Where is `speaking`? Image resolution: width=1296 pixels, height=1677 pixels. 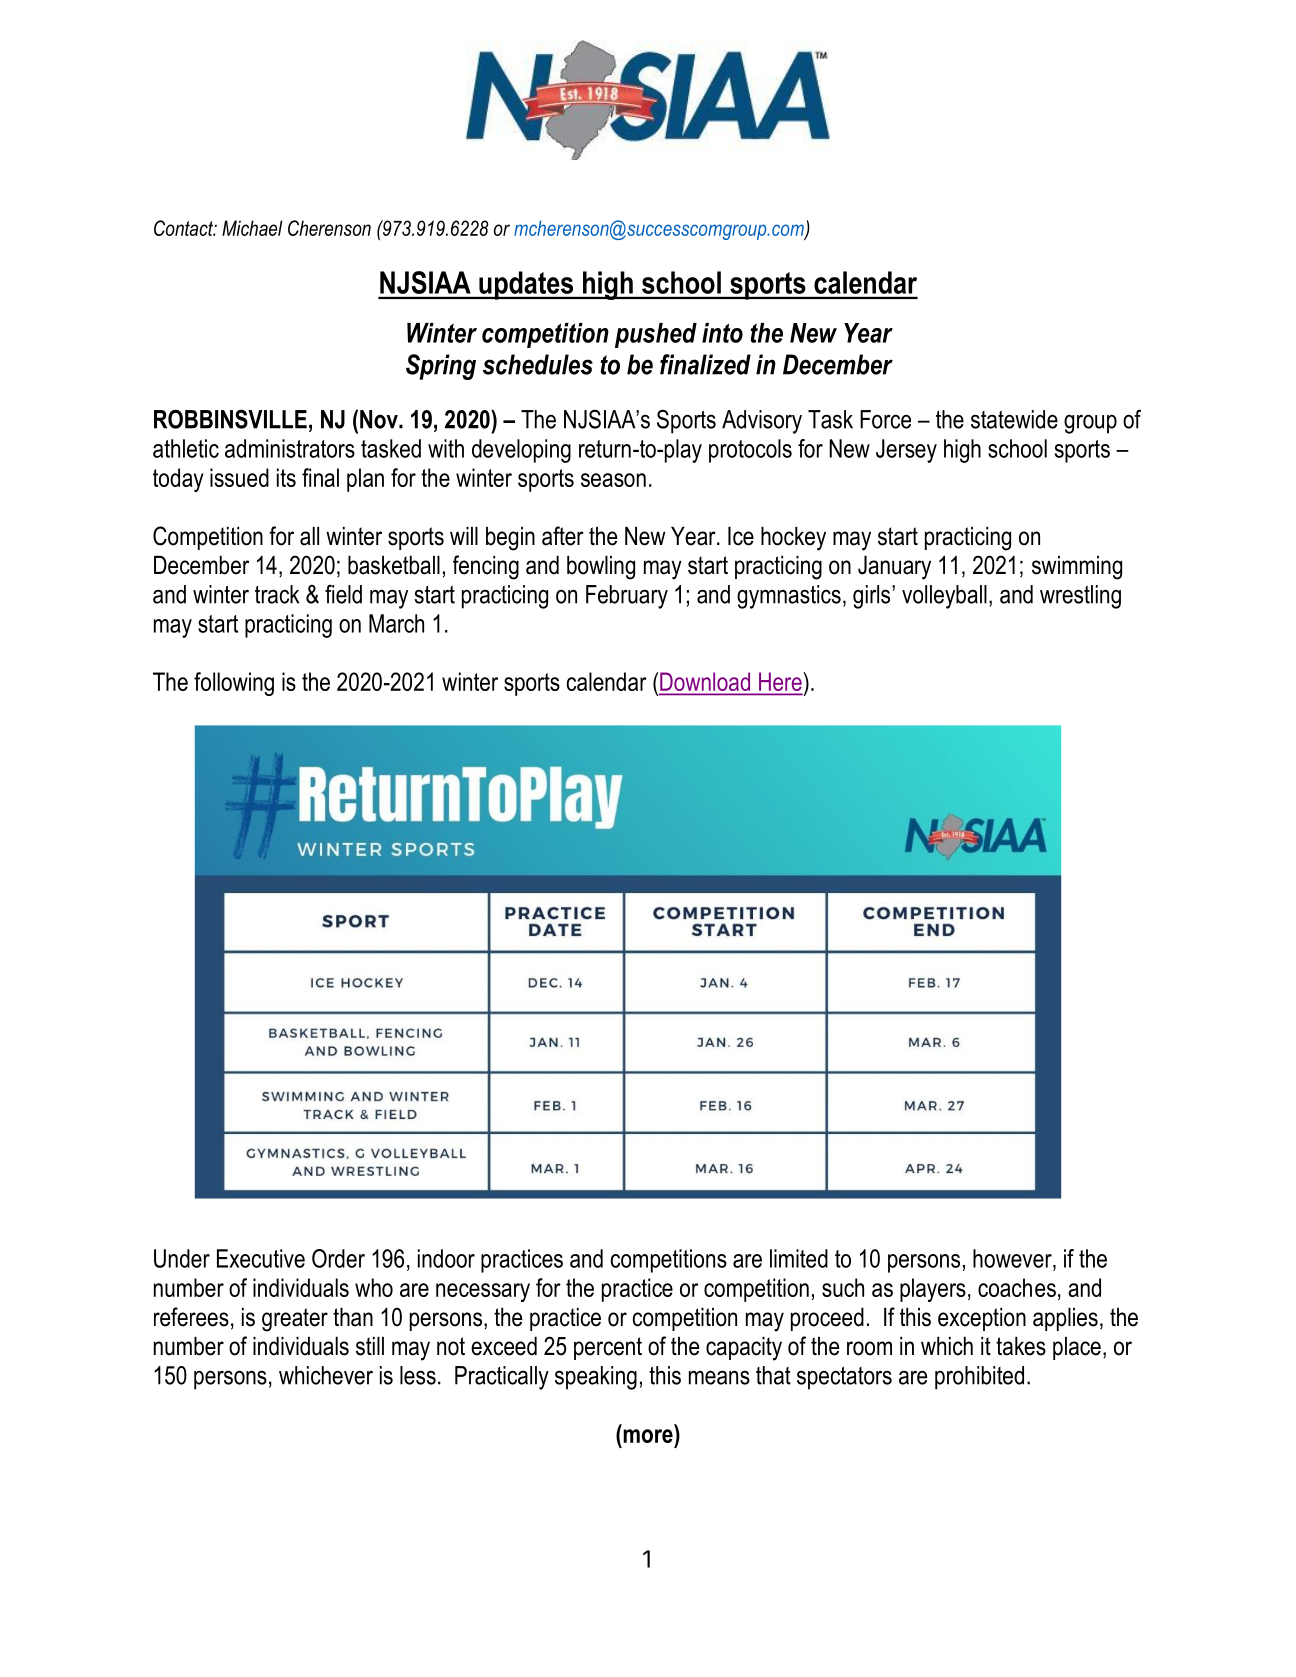 speaking is located at coordinates (596, 1378).
